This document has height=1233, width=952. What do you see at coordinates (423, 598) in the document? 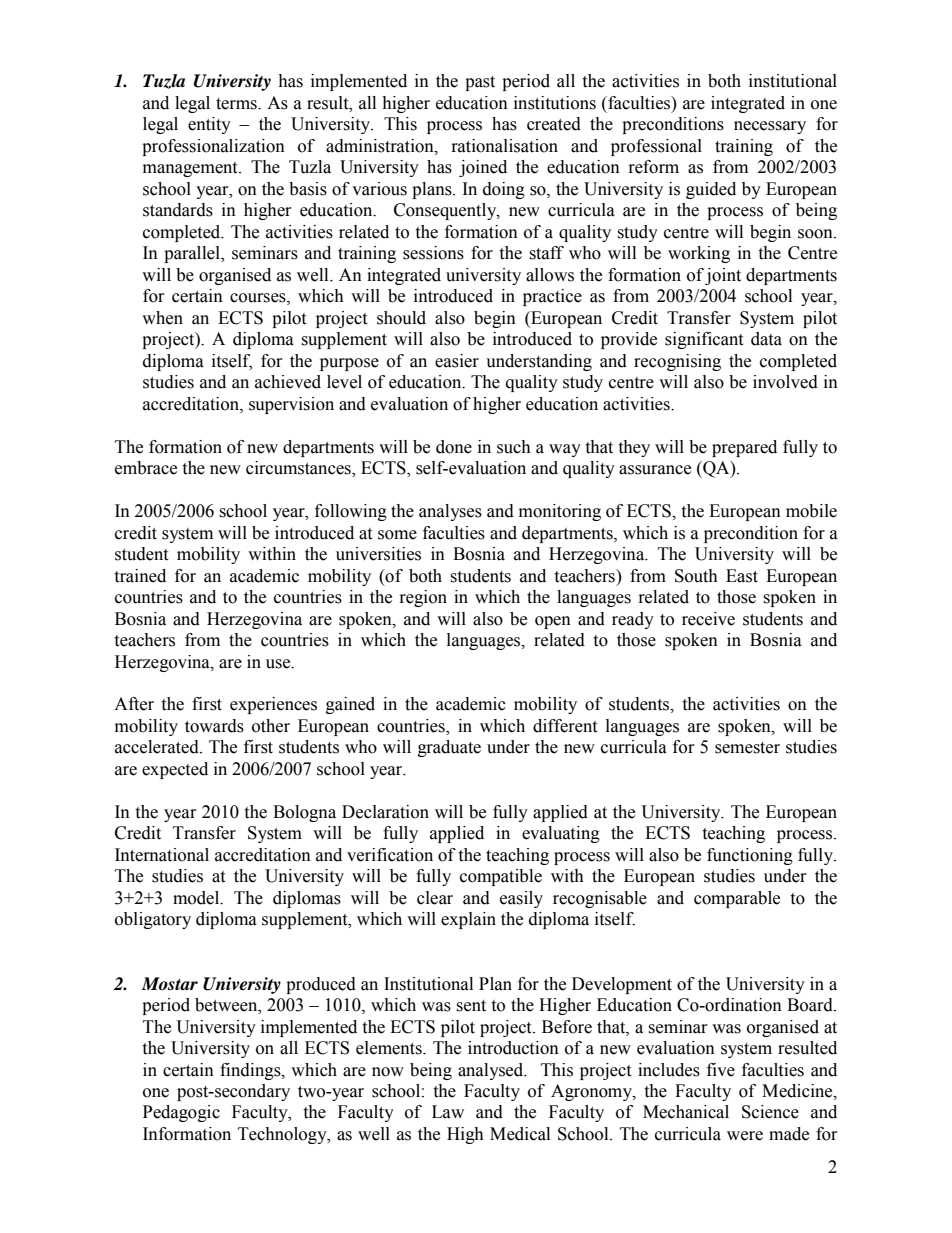
I see `region` at bounding box center [423, 598].
